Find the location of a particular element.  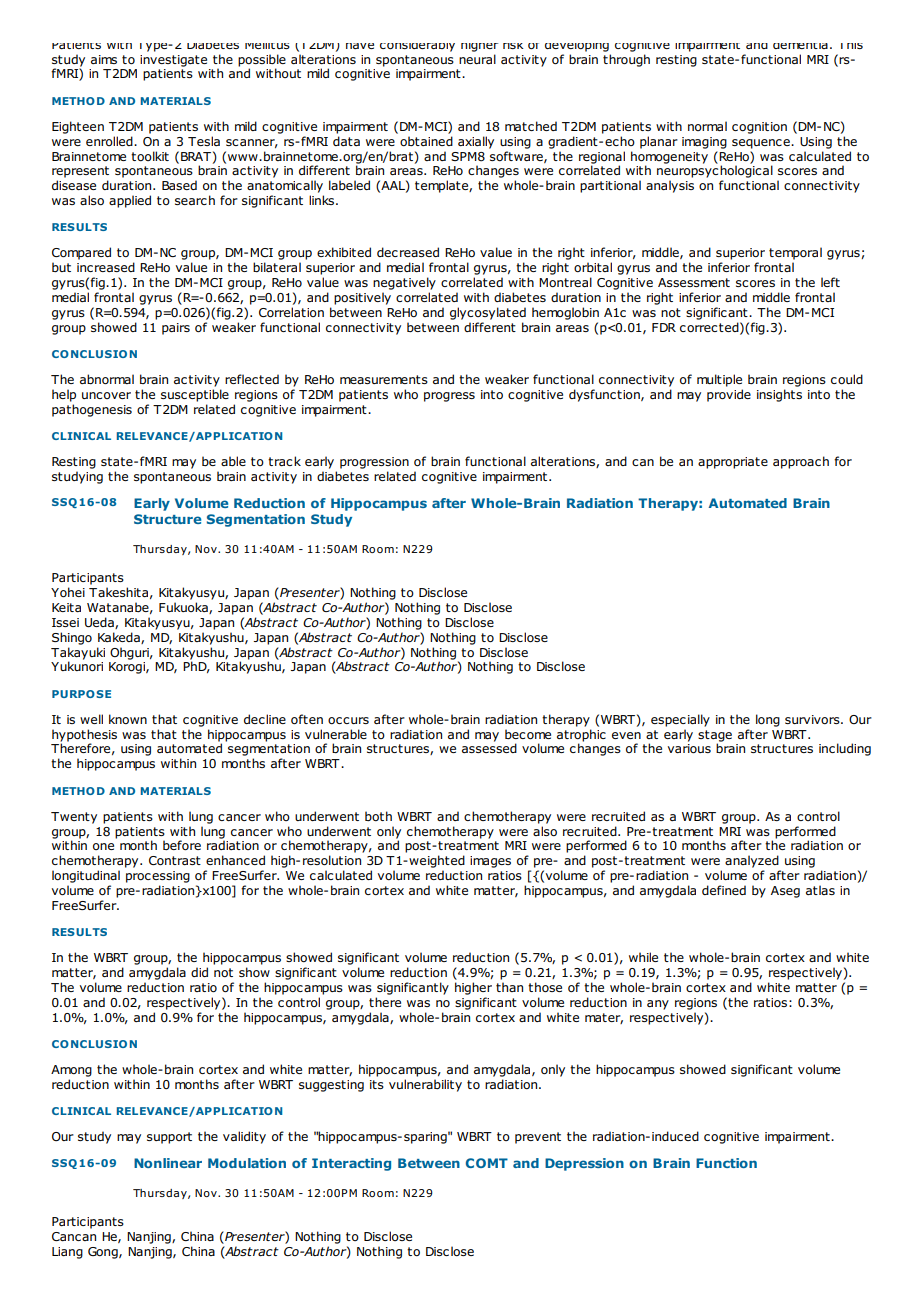

survivors is located at coordinates (813, 719).
